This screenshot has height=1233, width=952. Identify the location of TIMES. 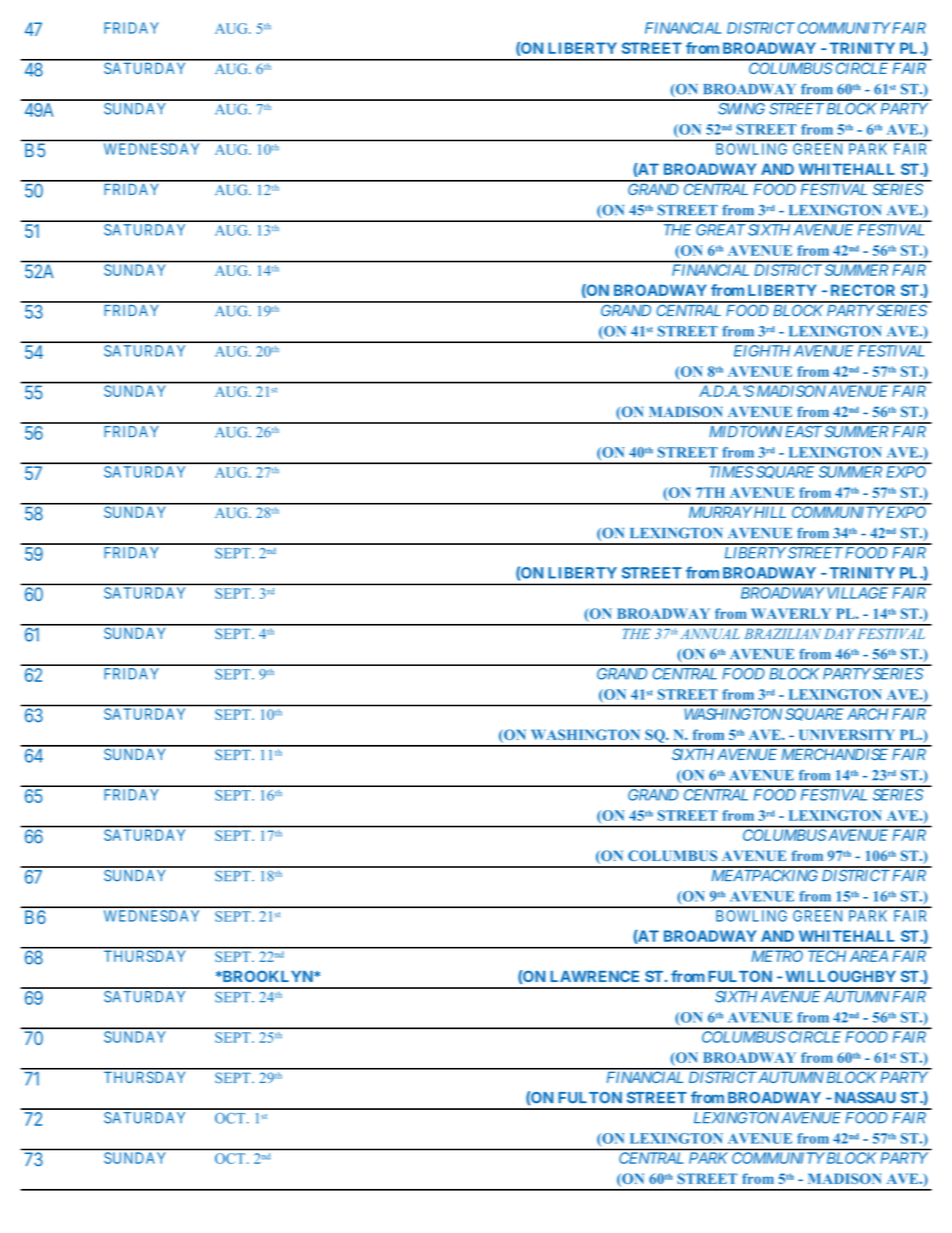
(731, 472).
